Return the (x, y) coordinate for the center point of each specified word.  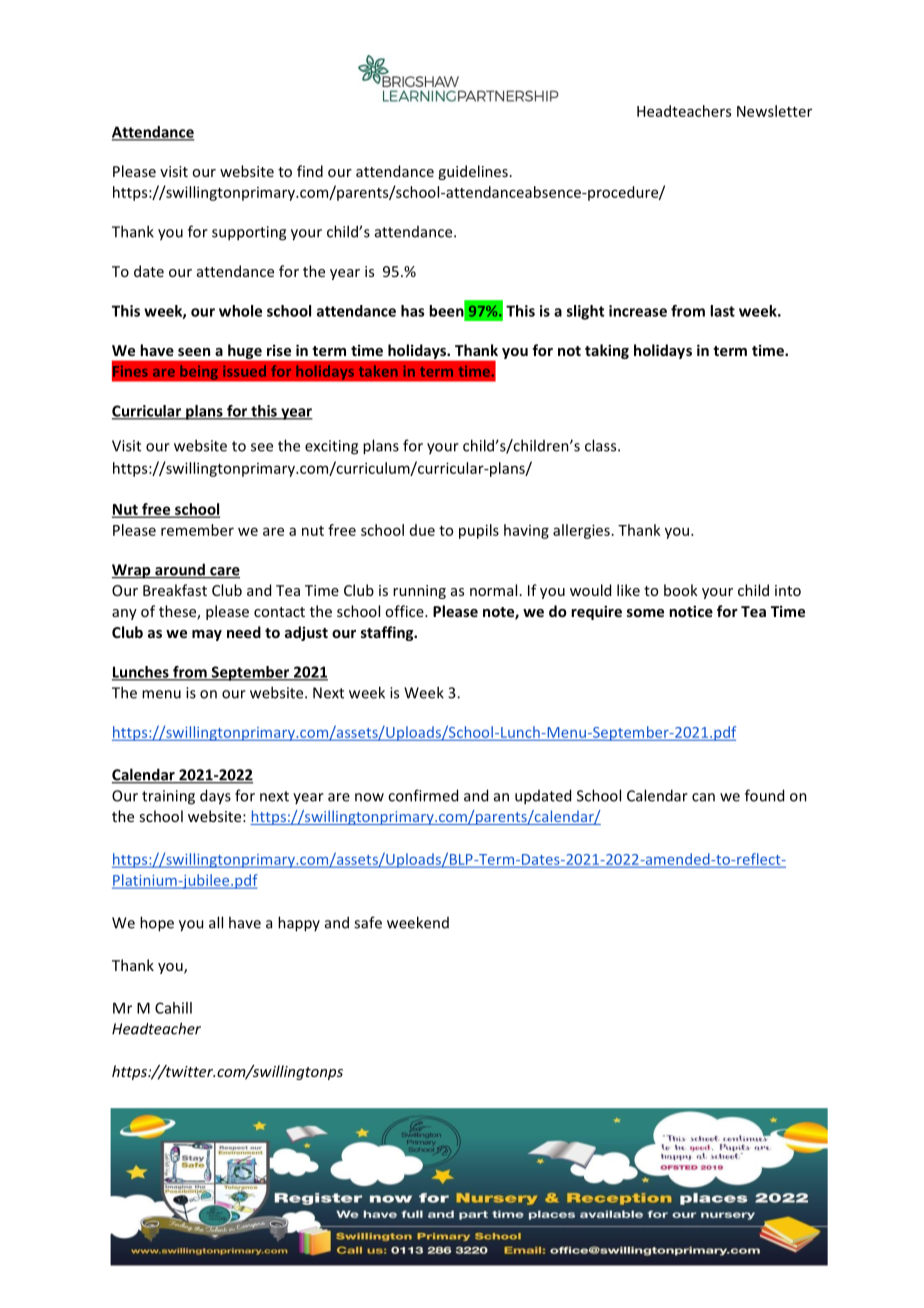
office (405, 611)
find (310, 171)
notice (691, 611)
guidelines (473, 172)
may (207, 635)
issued (244, 371)
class (602, 445)
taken (378, 371)
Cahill (173, 1008)
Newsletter (774, 111)
